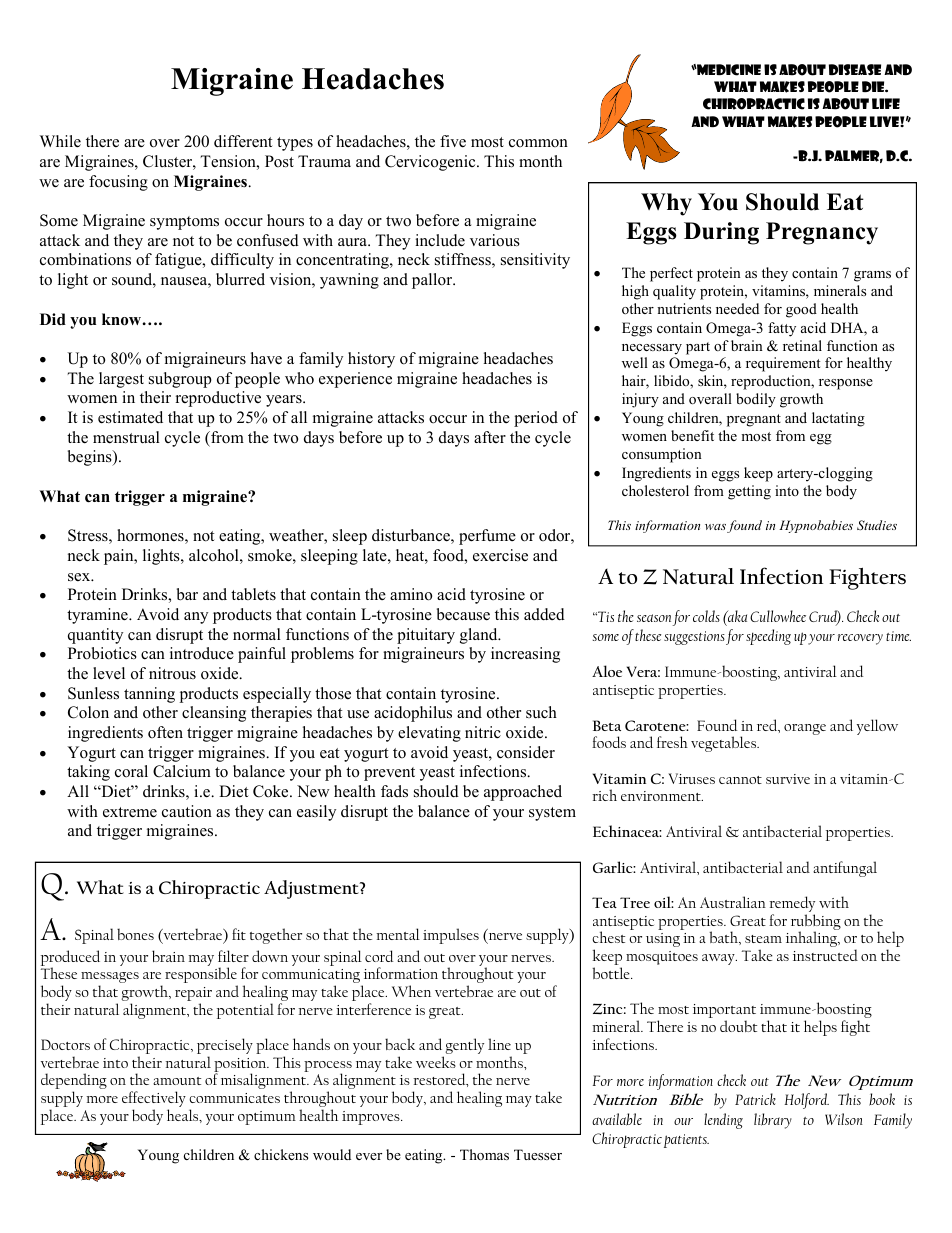 Image resolution: width=952 pixels, height=1233 pixels. Describe the element at coordinates (801, 310) in the image. I see `good` at that location.
